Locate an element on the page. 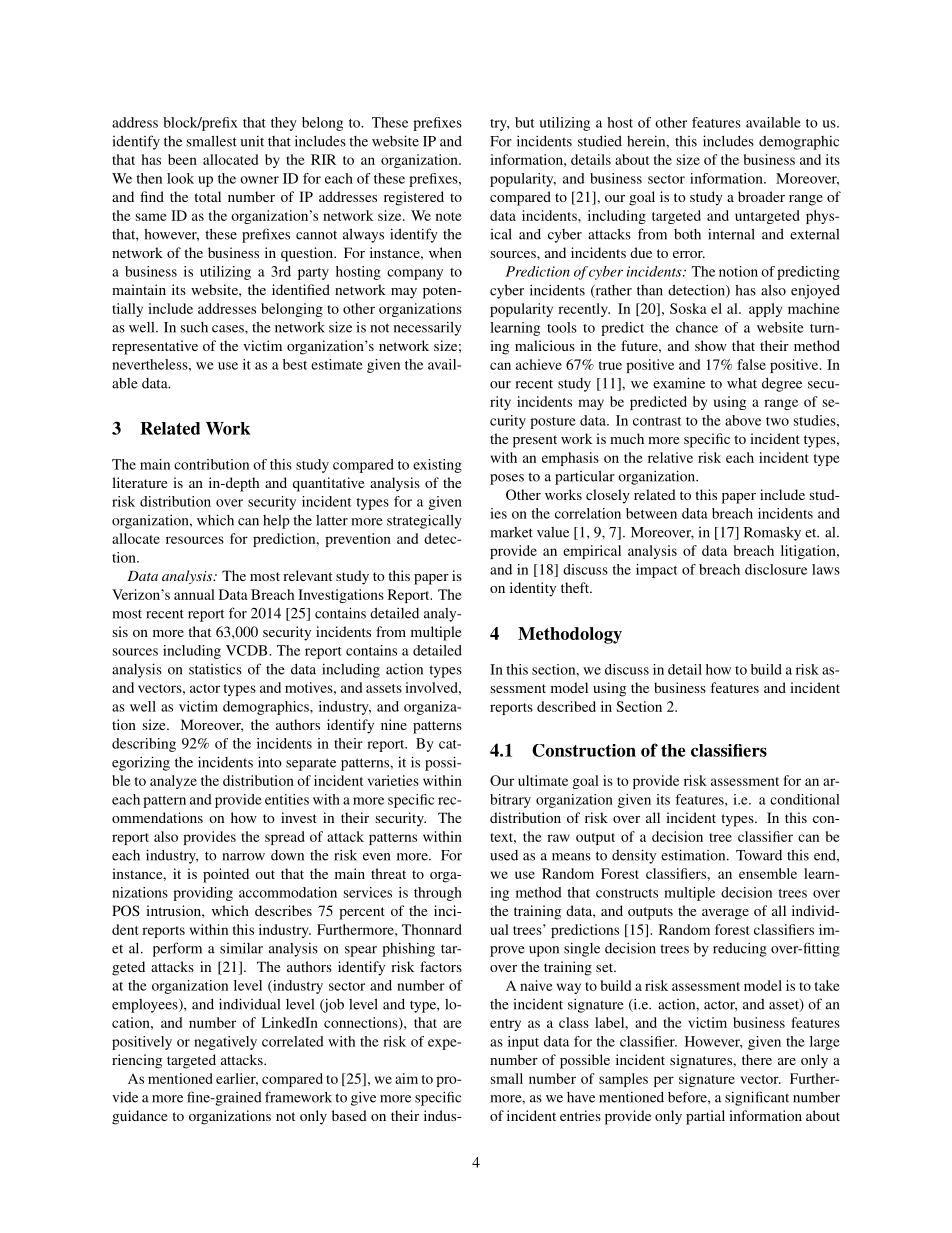 The height and width of the page is (1233, 952). registered is located at coordinates (414, 198).
